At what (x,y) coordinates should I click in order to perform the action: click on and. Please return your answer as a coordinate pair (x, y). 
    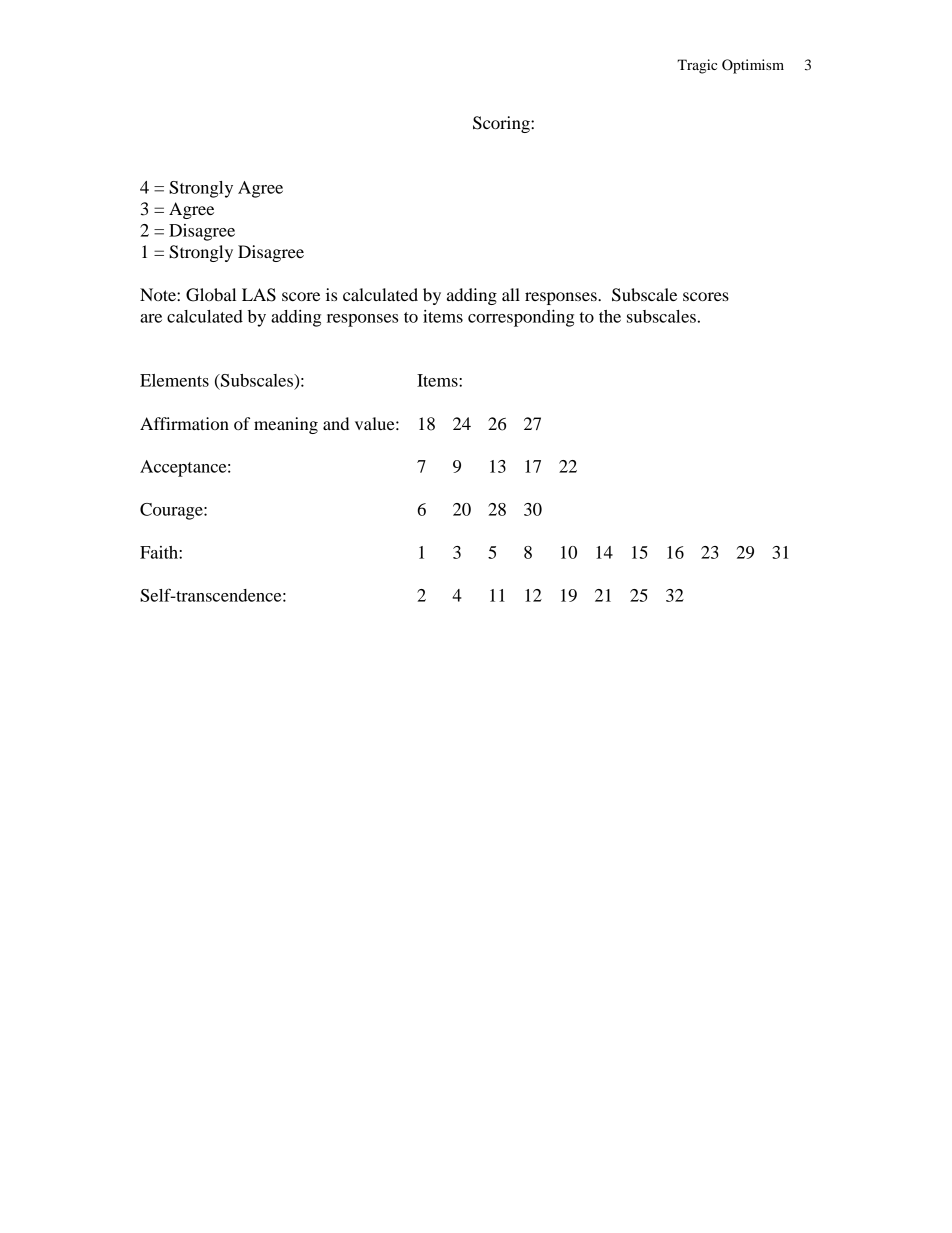
    Looking at the image, I should click on (336, 423).
